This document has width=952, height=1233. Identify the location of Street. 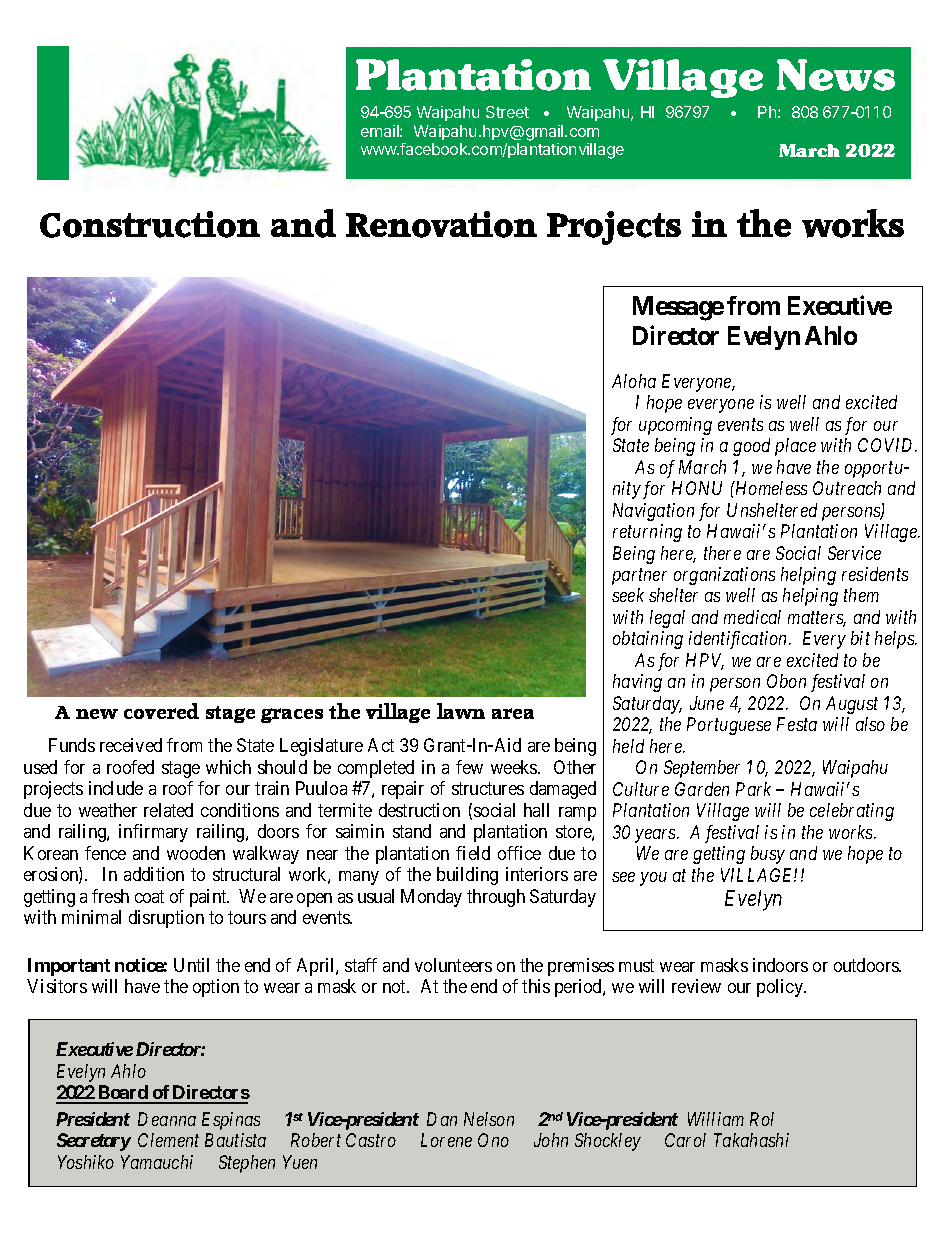
(507, 112).
